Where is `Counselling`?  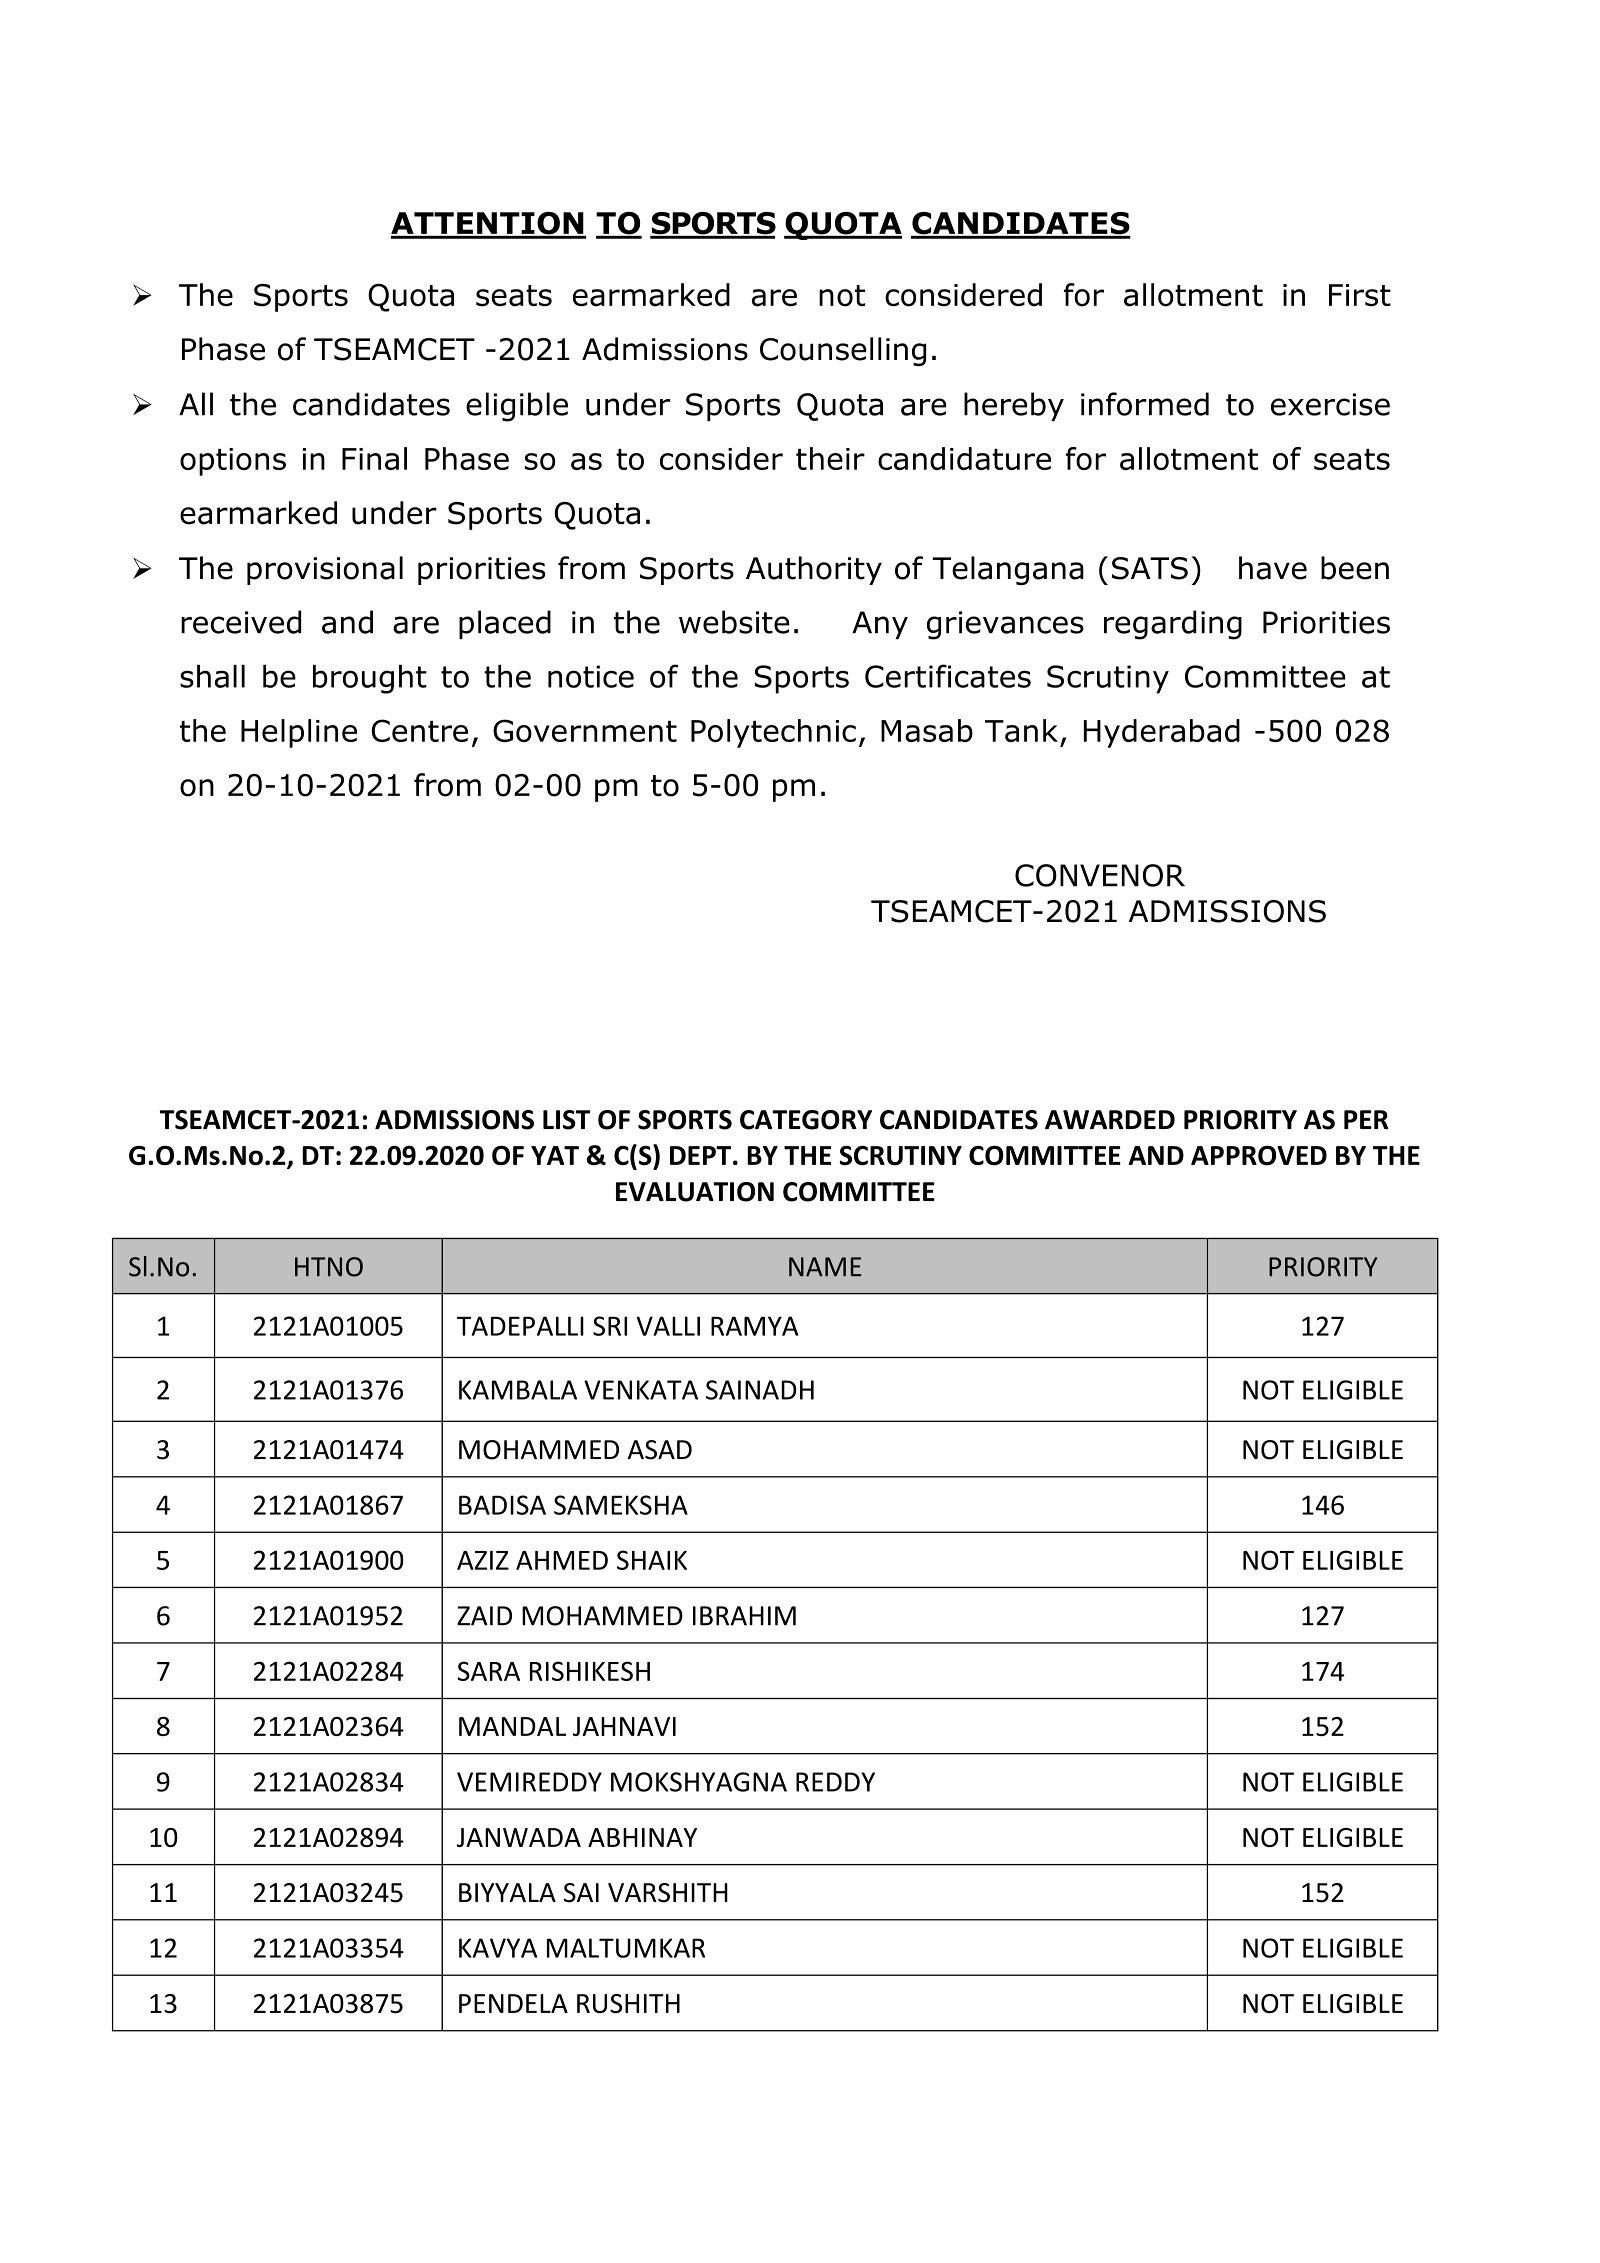 Counselling is located at coordinates (843, 351).
